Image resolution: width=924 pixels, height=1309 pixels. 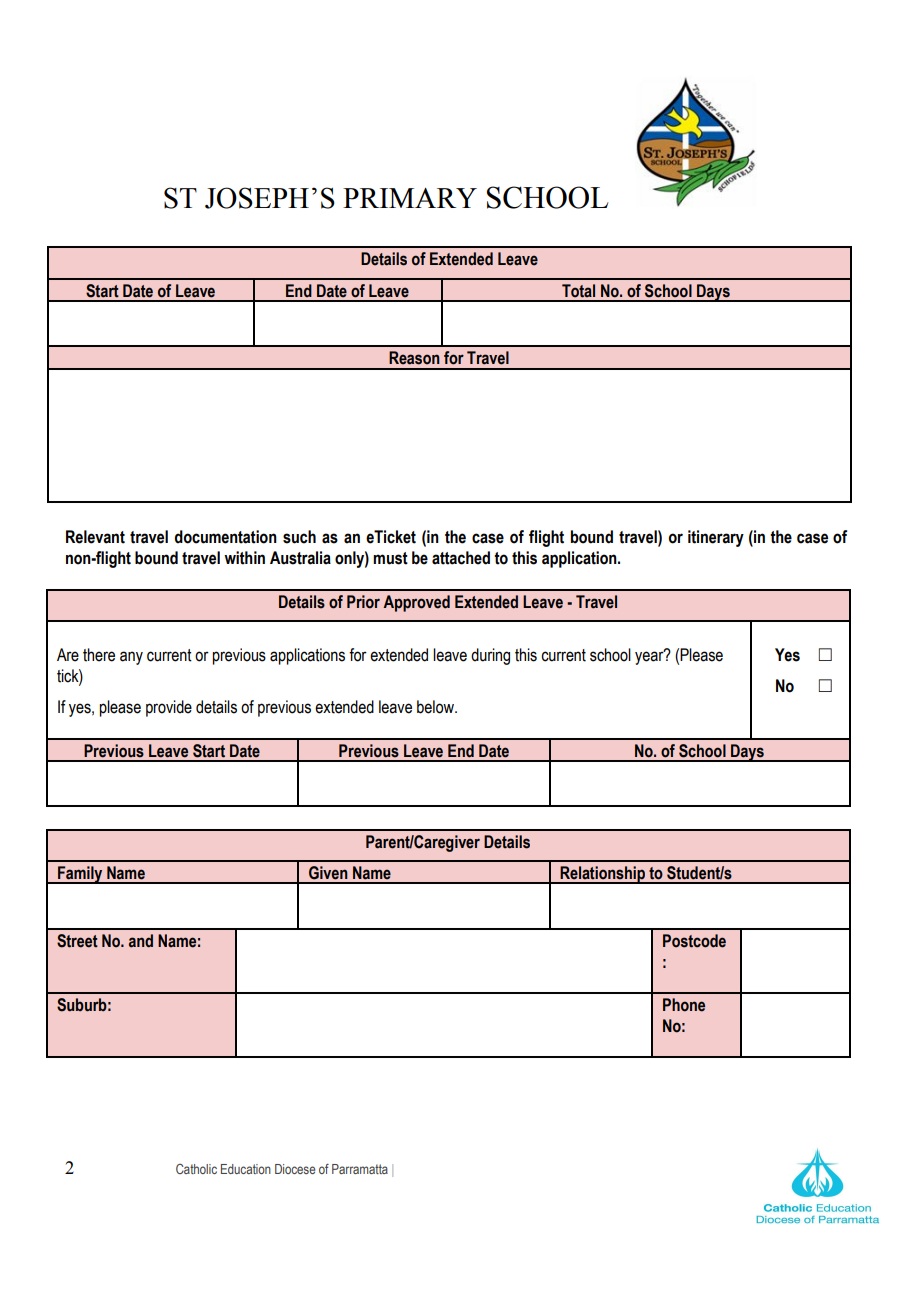 What do you see at coordinates (684, 1005) in the image?
I see `Phone` at bounding box center [684, 1005].
